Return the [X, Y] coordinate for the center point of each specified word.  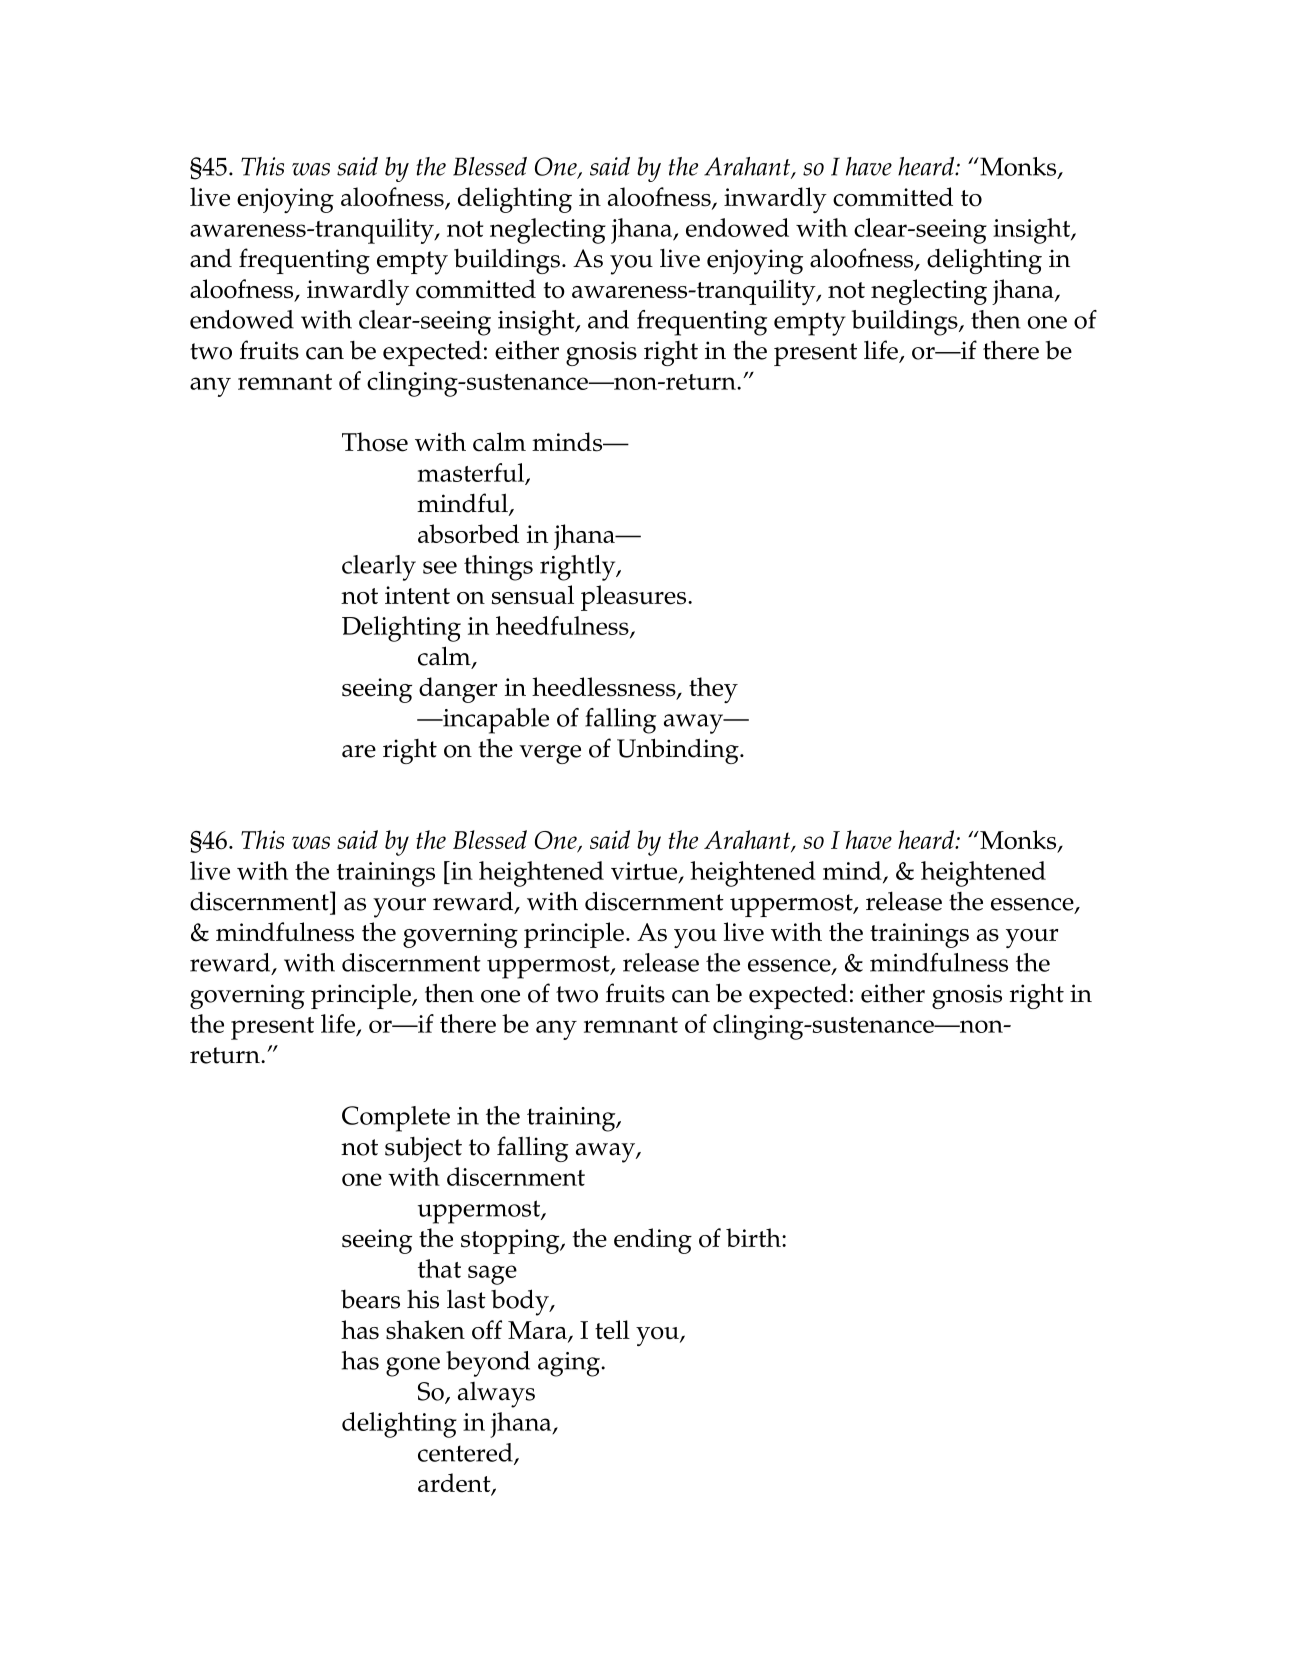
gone [413, 1367]
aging [570, 1364]
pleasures [635, 598]
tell [612, 1330]
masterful [472, 473]
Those [375, 442]
